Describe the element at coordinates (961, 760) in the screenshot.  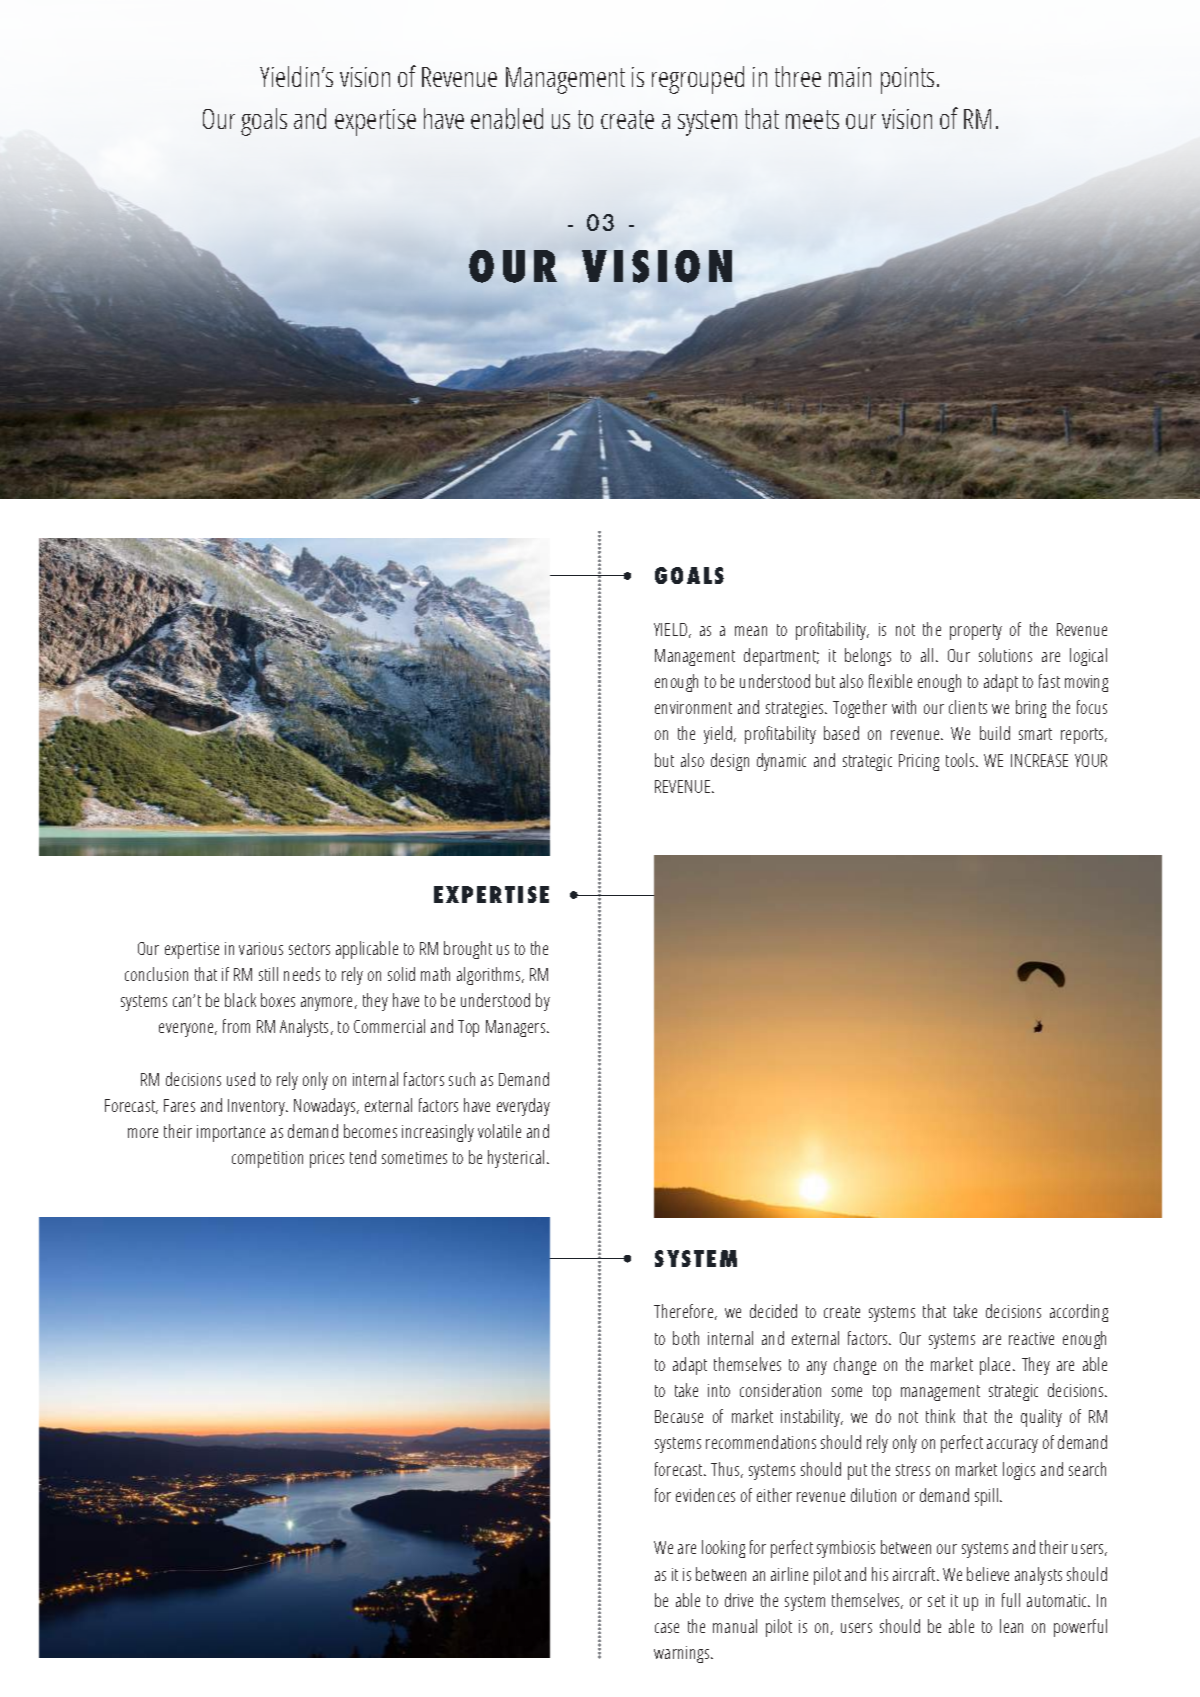
I see `tools` at that location.
